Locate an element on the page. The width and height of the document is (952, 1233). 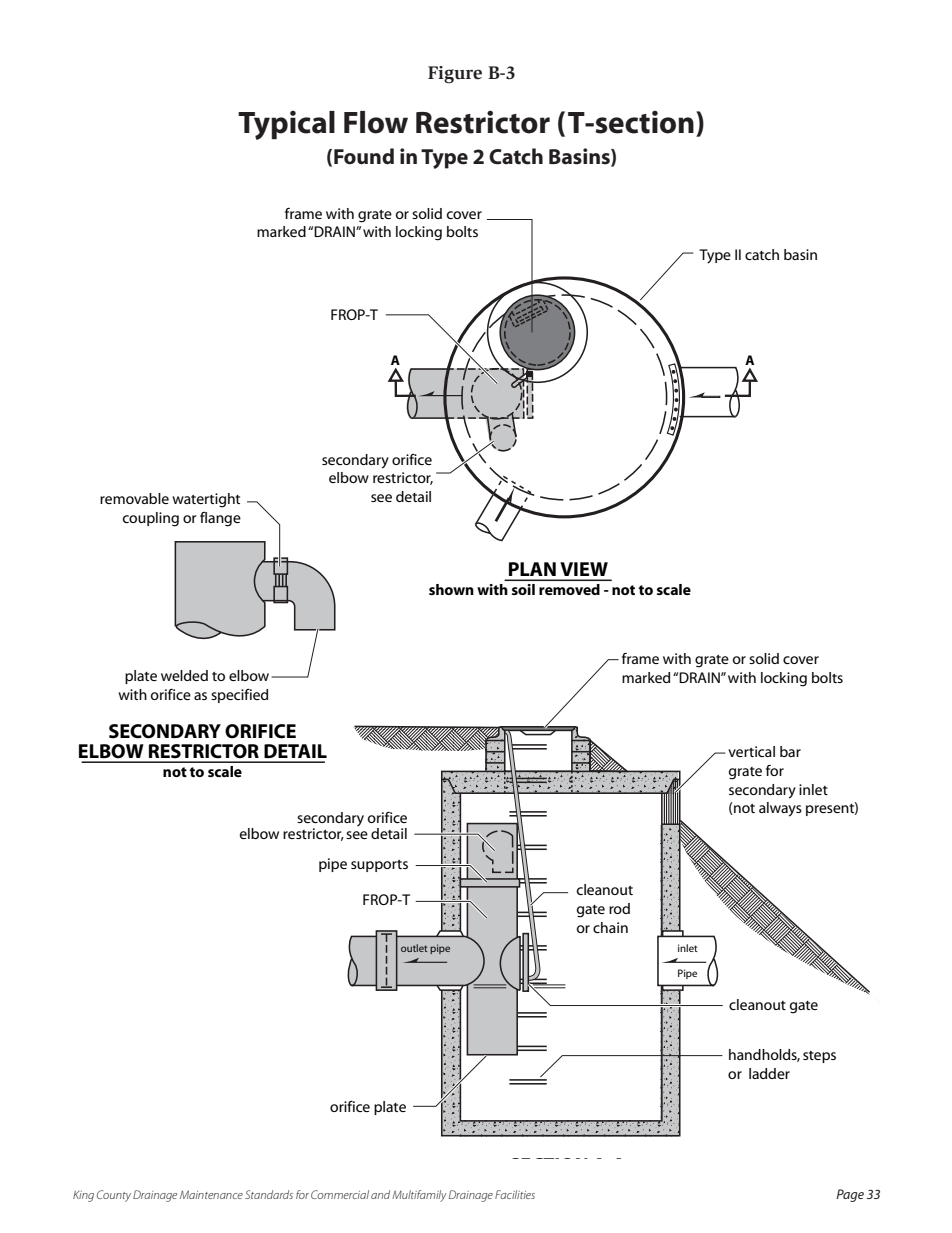
Maintenance is located at coordinates (211, 1194).
